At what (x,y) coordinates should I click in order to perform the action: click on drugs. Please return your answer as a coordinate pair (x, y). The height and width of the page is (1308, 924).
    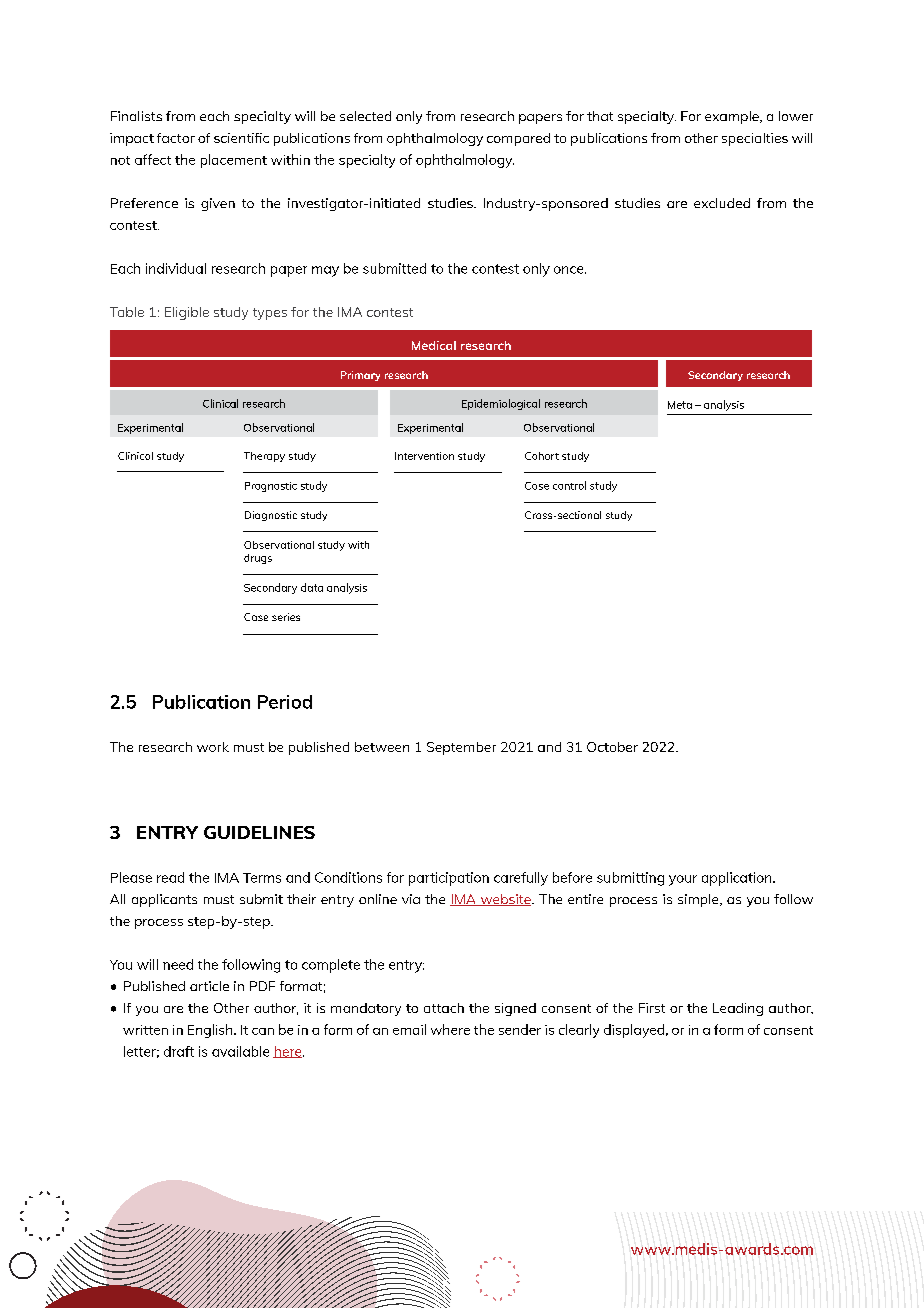
    Looking at the image, I should click on (258, 559).
